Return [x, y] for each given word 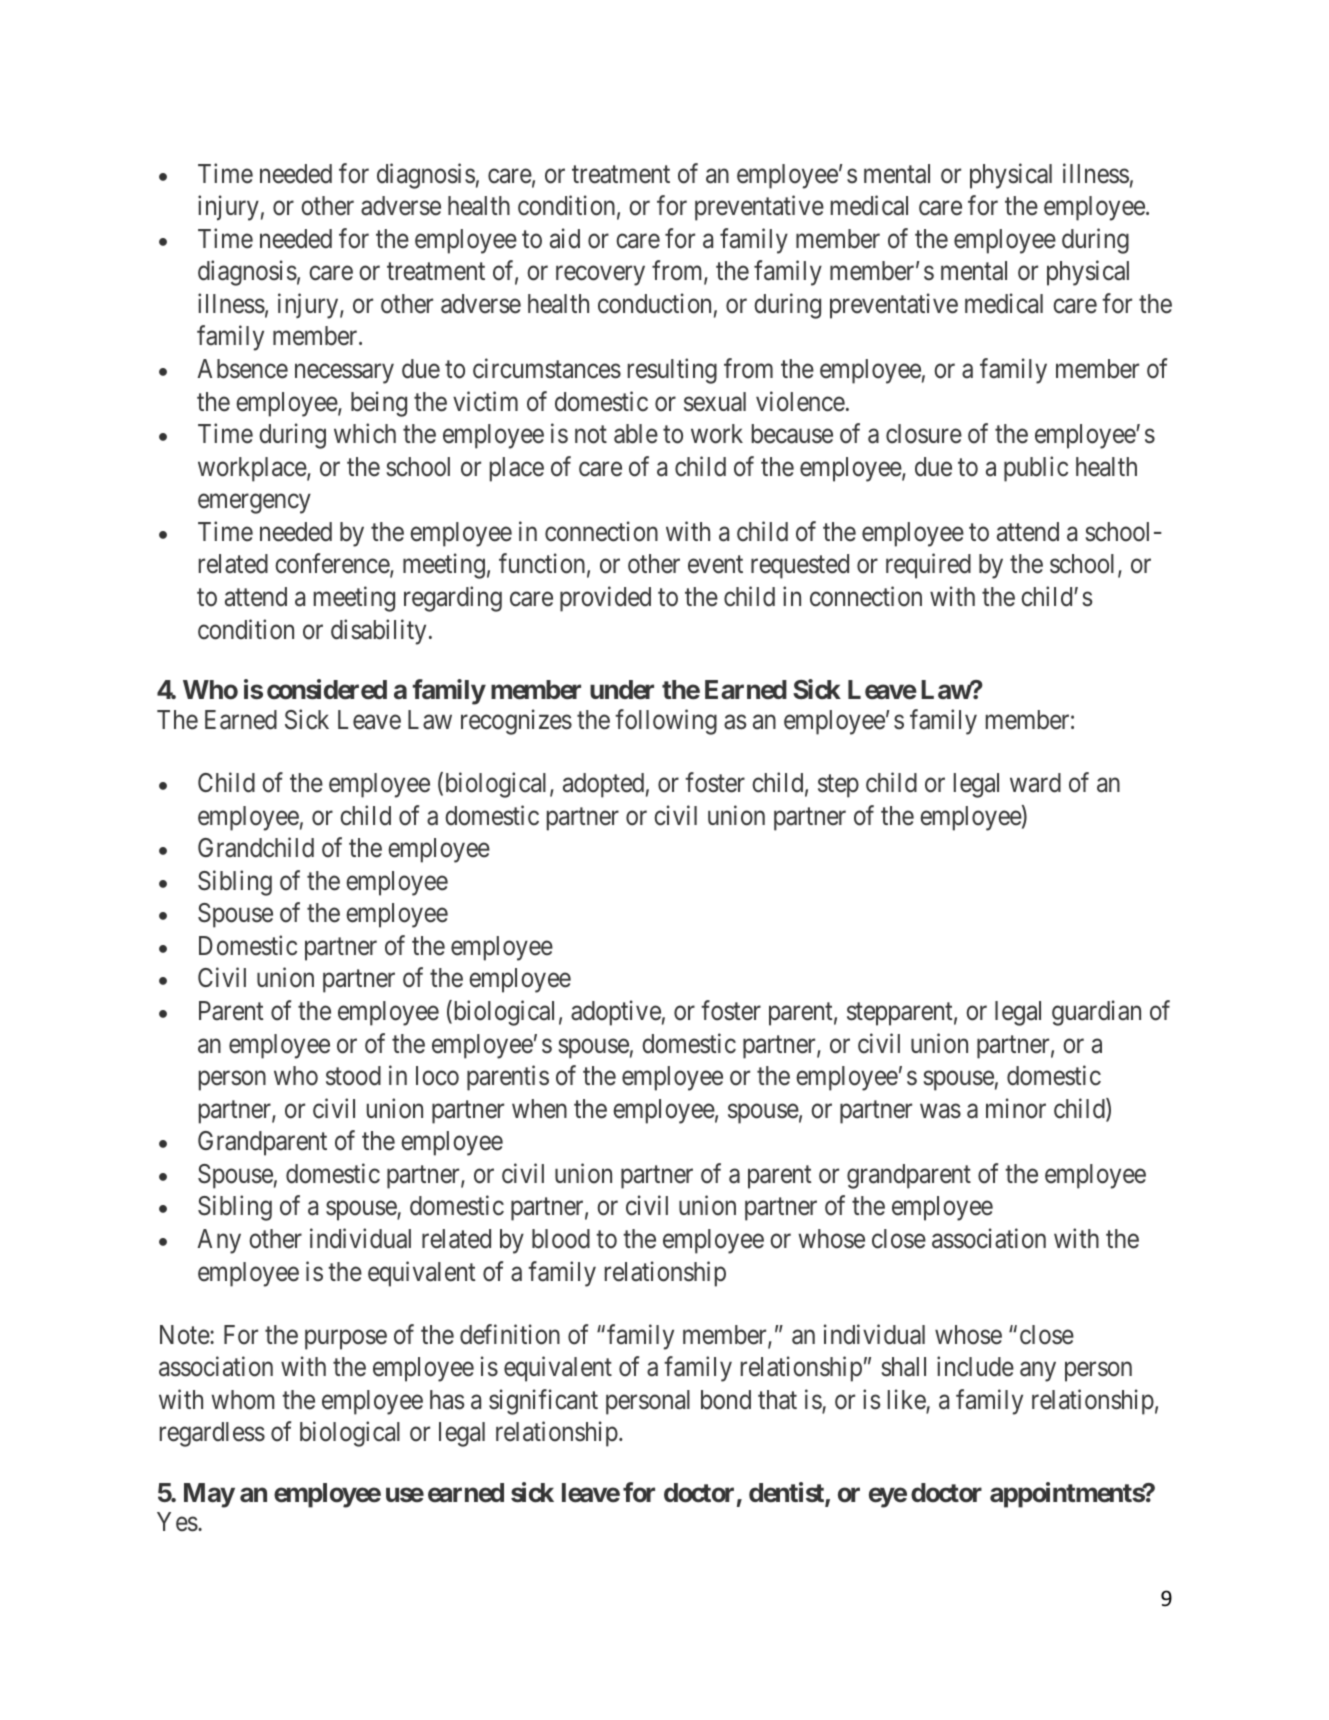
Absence [242, 369]
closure [924, 434]
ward [1035, 783]
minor [1016, 1108]
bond [726, 1400]
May [209, 1495]
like [907, 1400]
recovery [600, 276]
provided [605, 599]
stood [353, 1076]
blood [561, 1239]
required [928, 566]
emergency [254, 504]
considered [327, 689]
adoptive [616, 1013]
